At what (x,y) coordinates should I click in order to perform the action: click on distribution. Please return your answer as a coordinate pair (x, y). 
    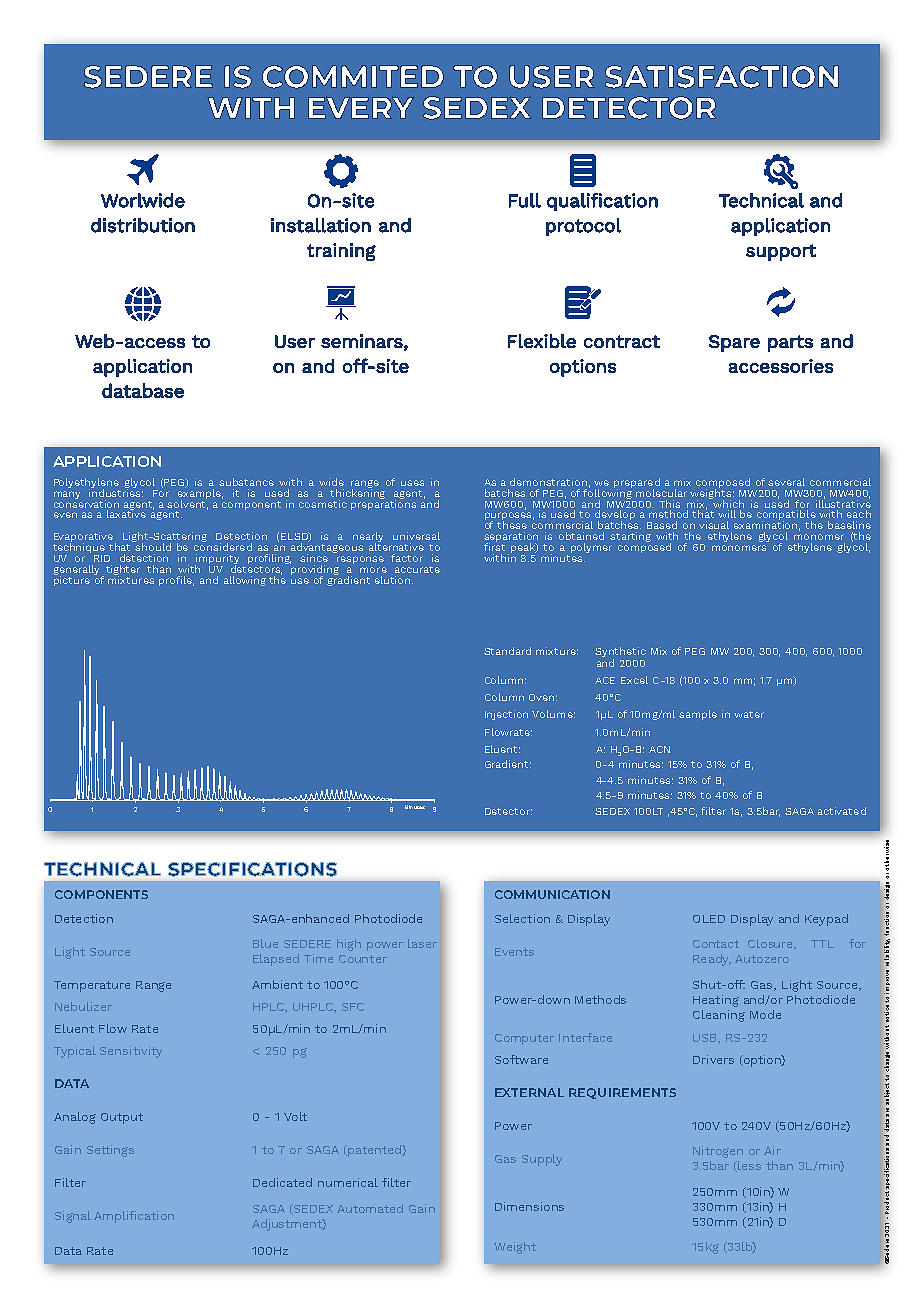
    Looking at the image, I should click on (143, 225).
